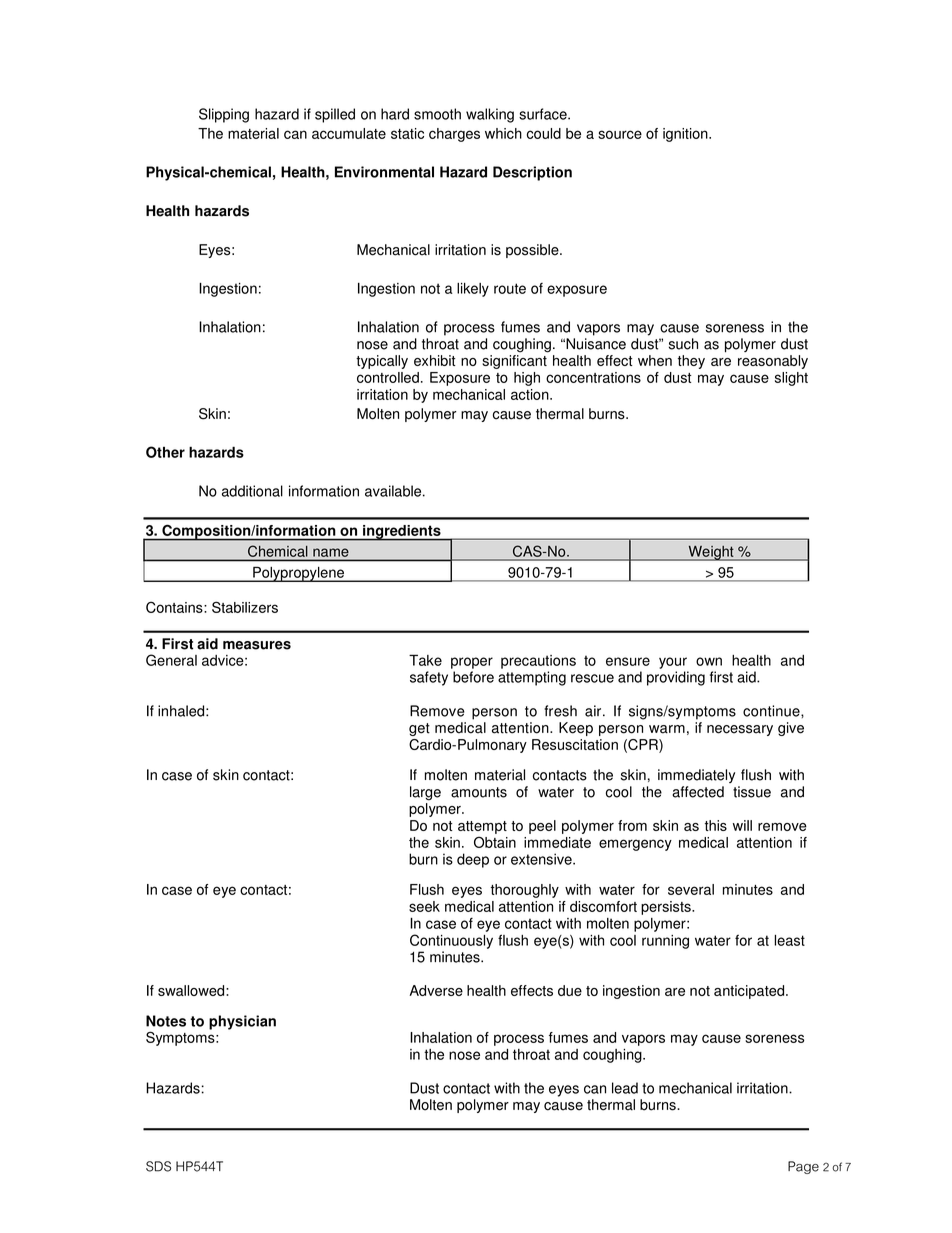 This page has height=1233, width=952. Describe the element at coordinates (224, 115) in the page. I see `Slipping` at that location.
